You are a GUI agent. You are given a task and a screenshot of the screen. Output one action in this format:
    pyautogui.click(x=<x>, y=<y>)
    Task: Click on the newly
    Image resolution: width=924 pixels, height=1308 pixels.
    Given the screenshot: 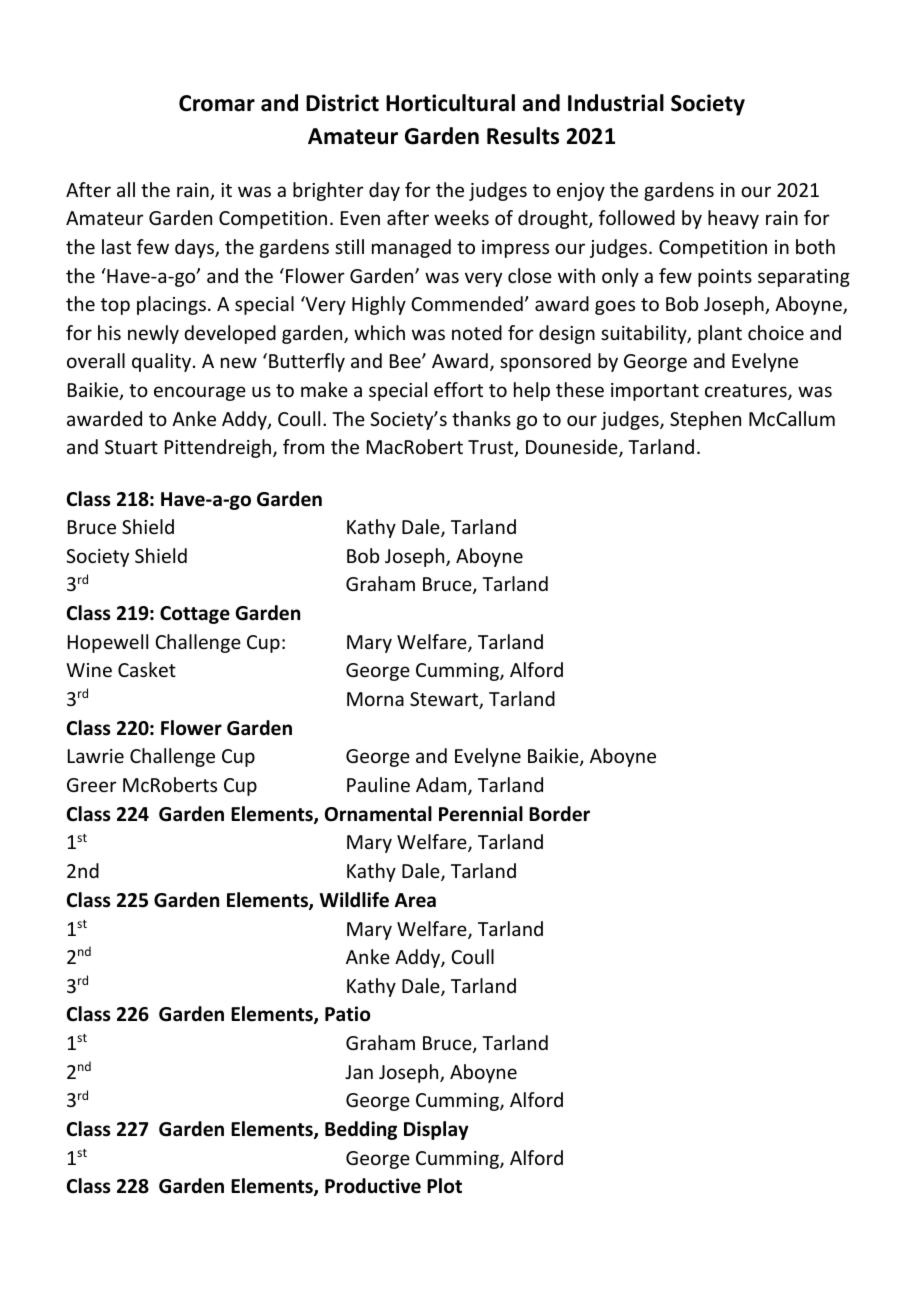 What is the action you would take?
    pyautogui.click(x=153, y=334)
